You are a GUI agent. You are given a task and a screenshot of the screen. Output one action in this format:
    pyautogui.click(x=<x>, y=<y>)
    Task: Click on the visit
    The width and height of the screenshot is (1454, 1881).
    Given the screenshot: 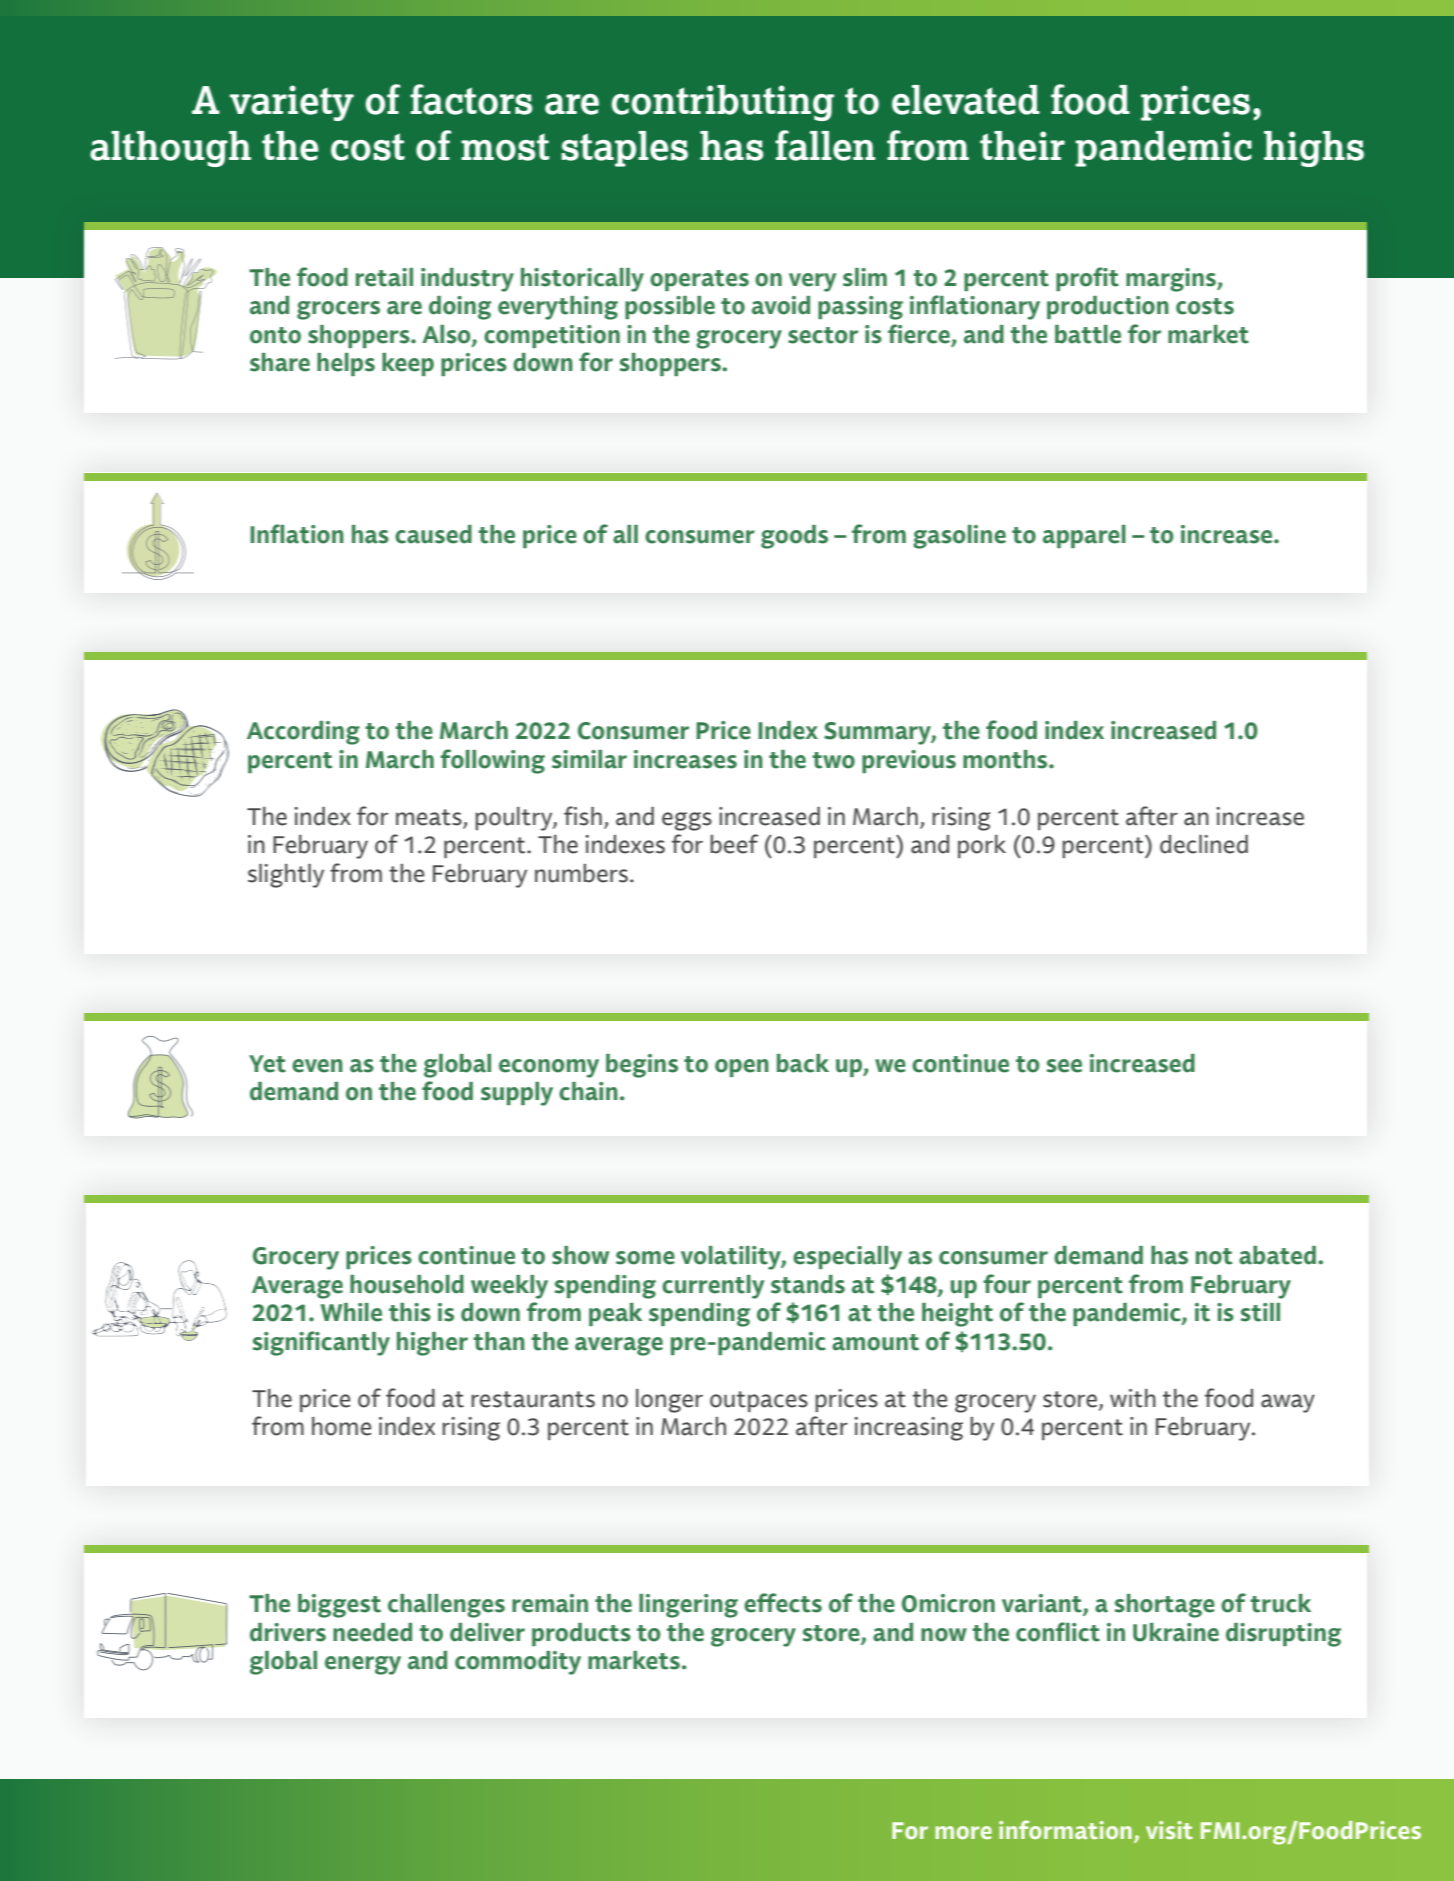 What is the action you would take?
    pyautogui.click(x=1169, y=1830)
